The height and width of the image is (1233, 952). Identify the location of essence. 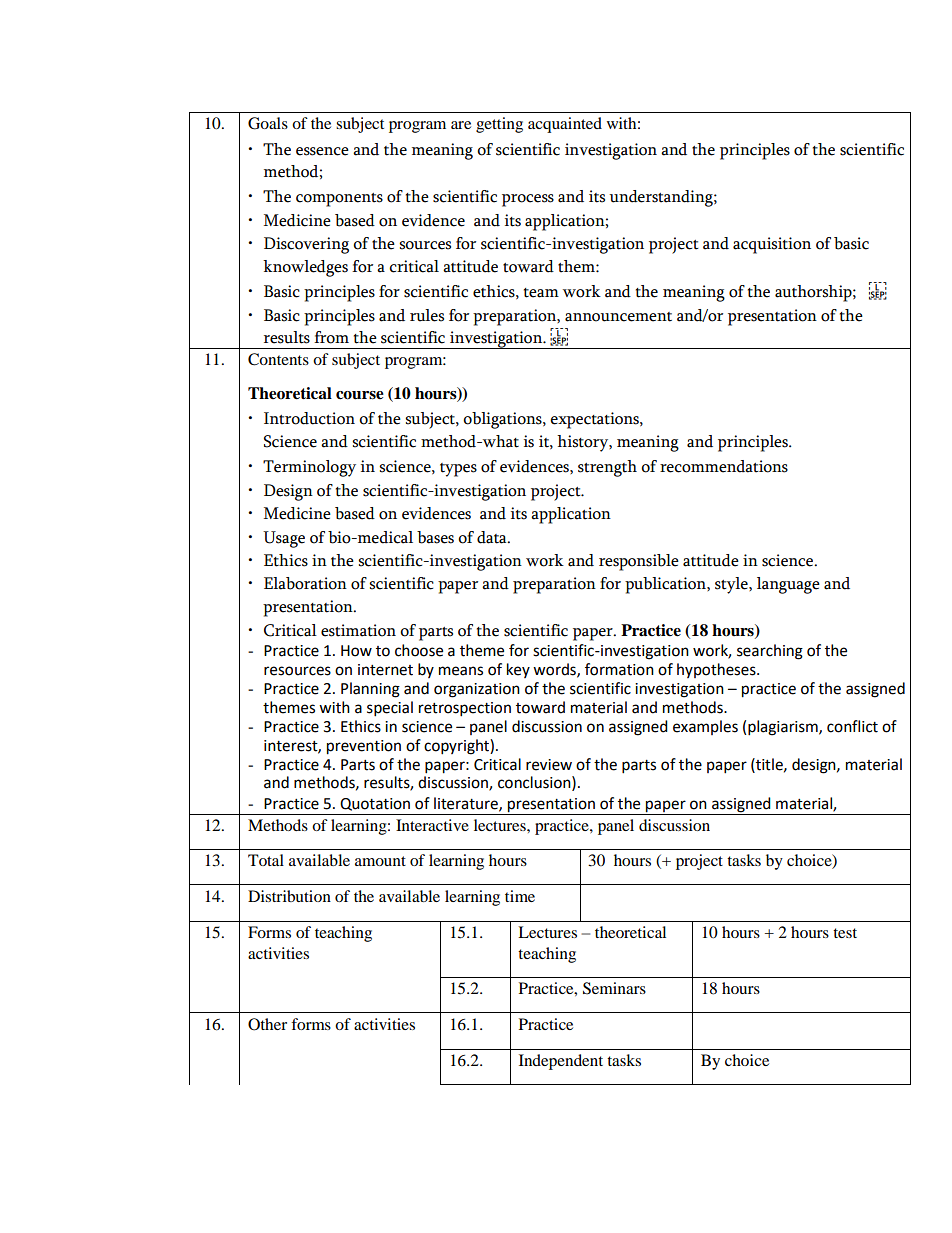
(322, 151).
